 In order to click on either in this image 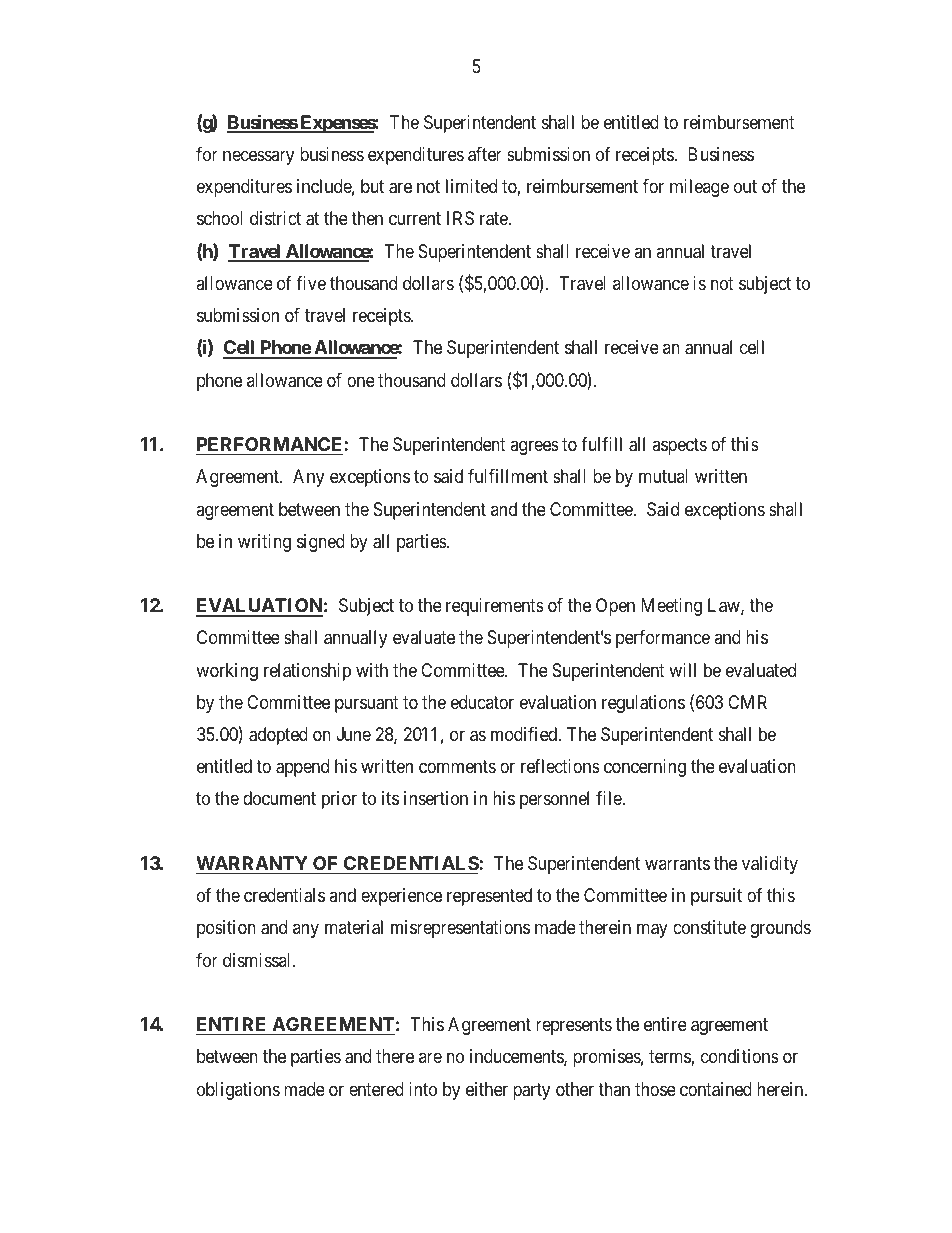, I will do `click(487, 1089)`.
